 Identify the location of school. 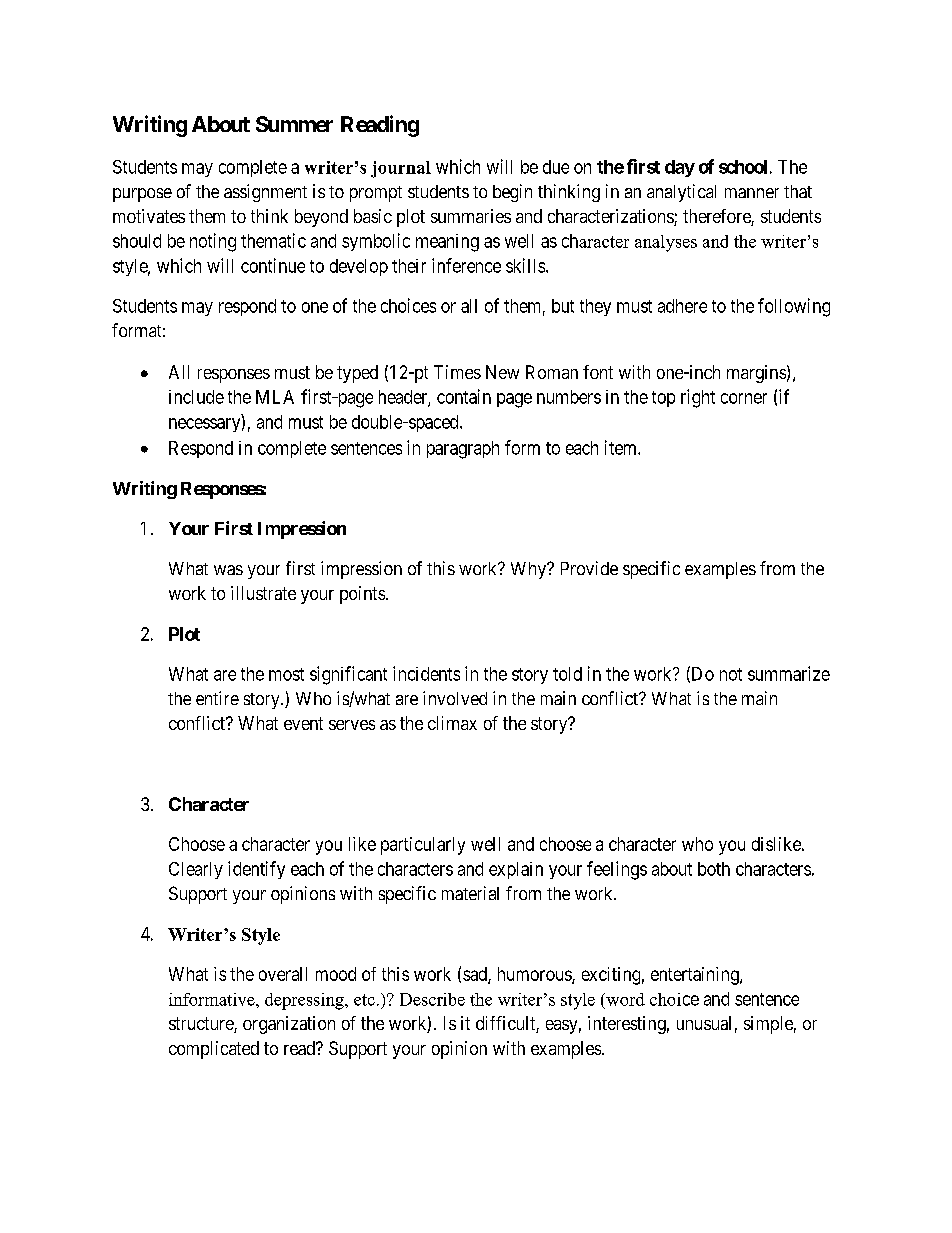
(743, 167).
